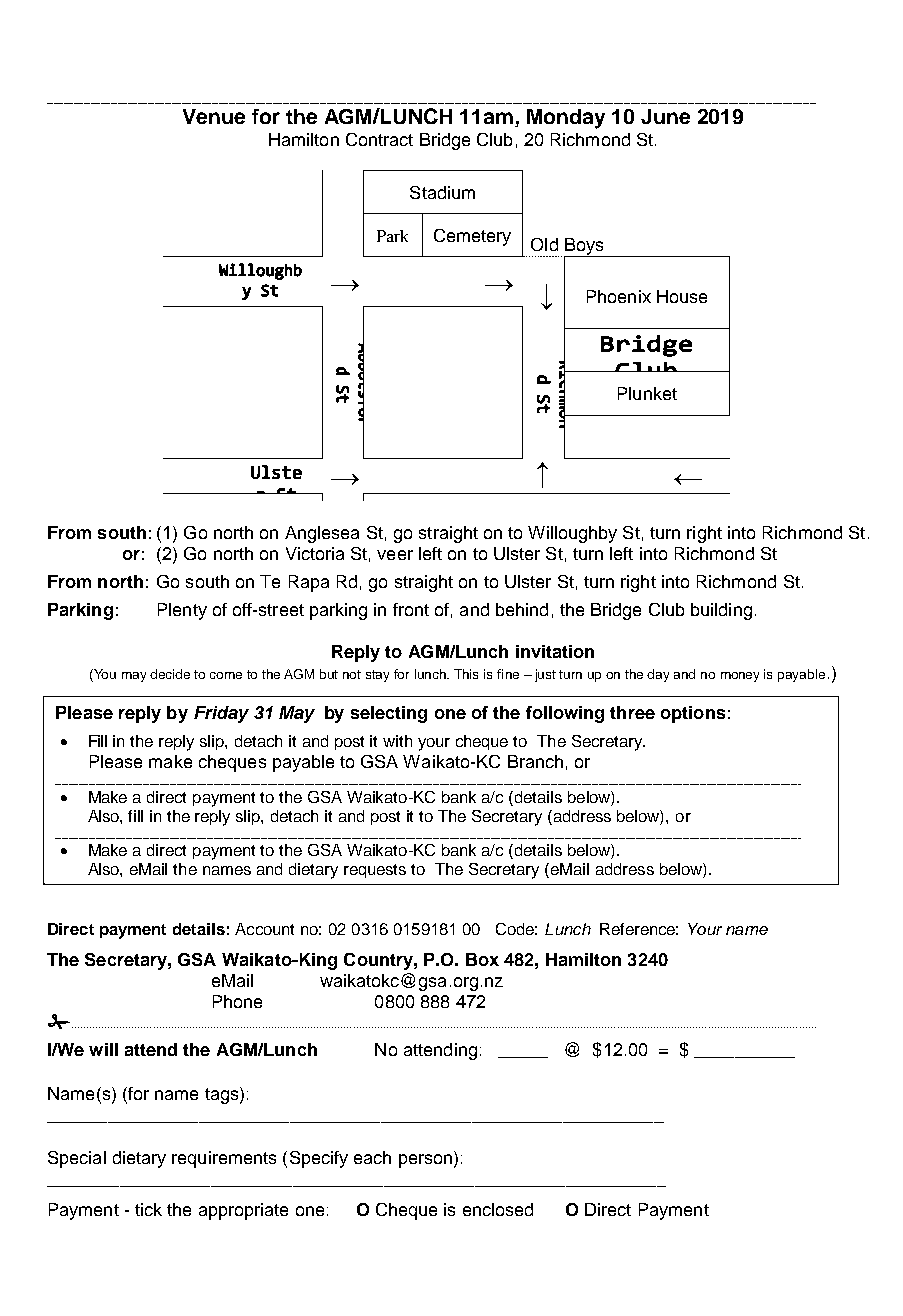  What do you see at coordinates (379, 139) in the document?
I see `Contract` at bounding box center [379, 139].
